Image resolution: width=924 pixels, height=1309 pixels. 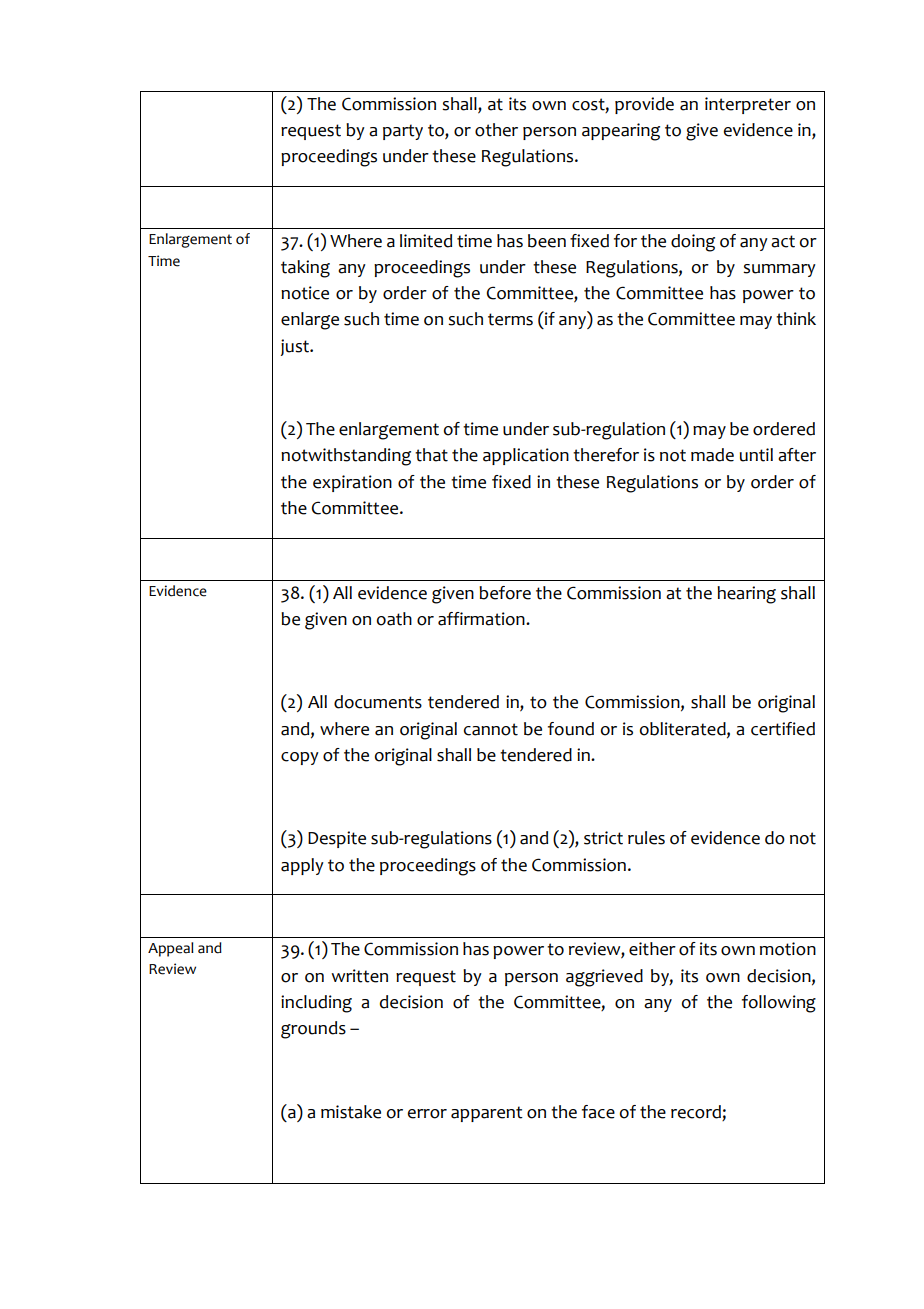 I want to click on grounds, so click(x=313, y=1030).
